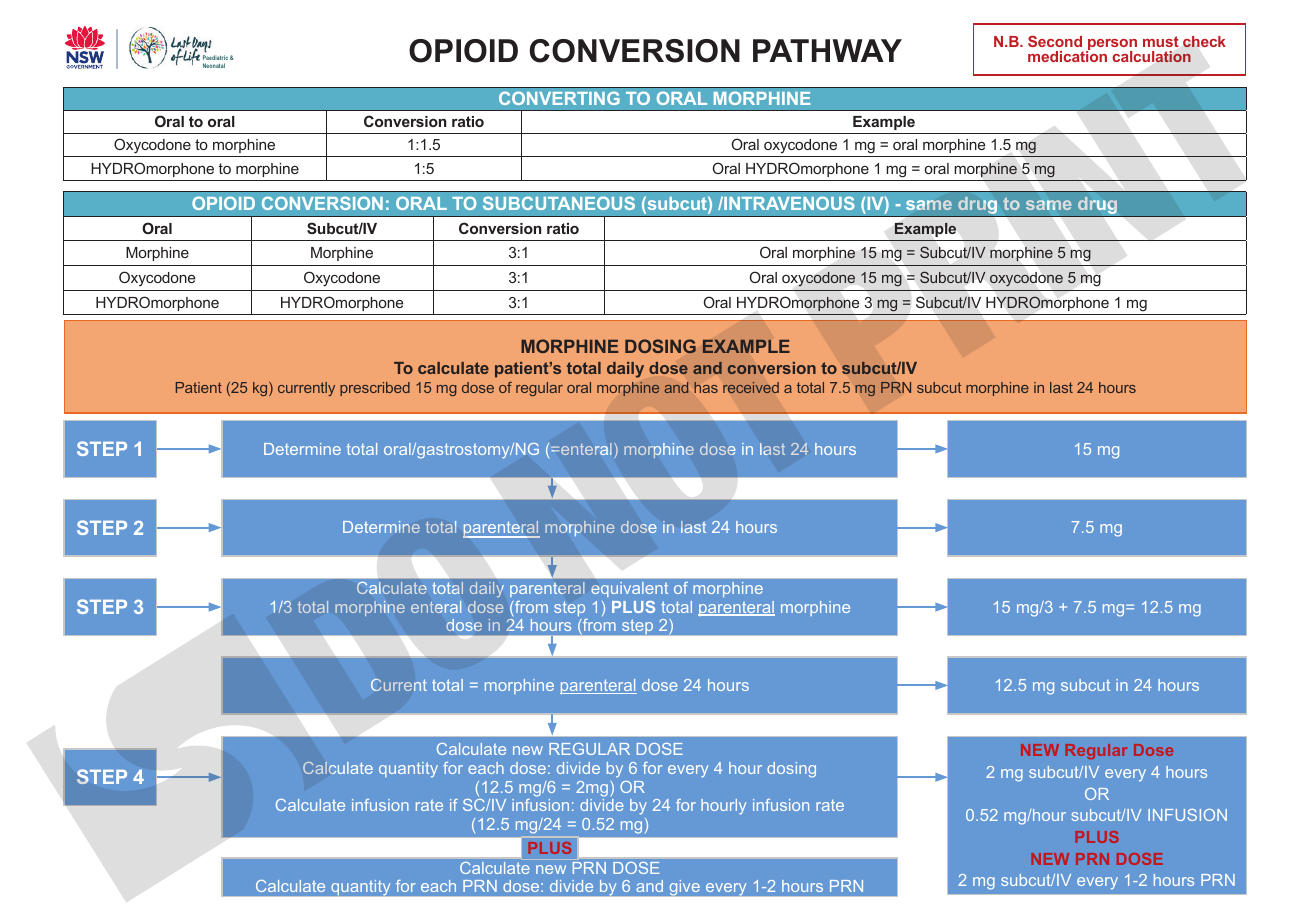 This page has height=924, width=1308. What do you see at coordinates (1111, 46) in the page?
I see `person` at bounding box center [1111, 46].
